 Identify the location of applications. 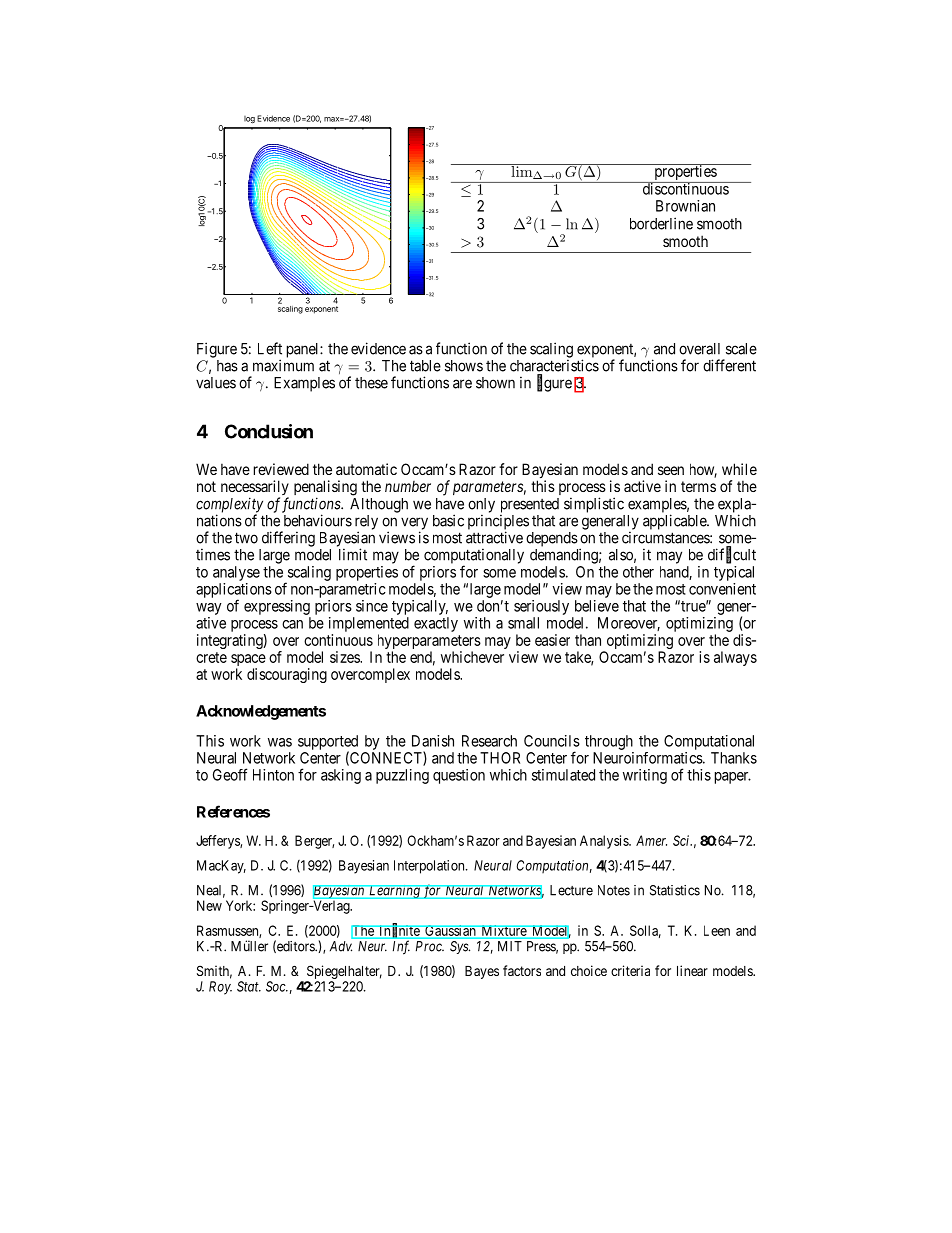
(234, 591).
